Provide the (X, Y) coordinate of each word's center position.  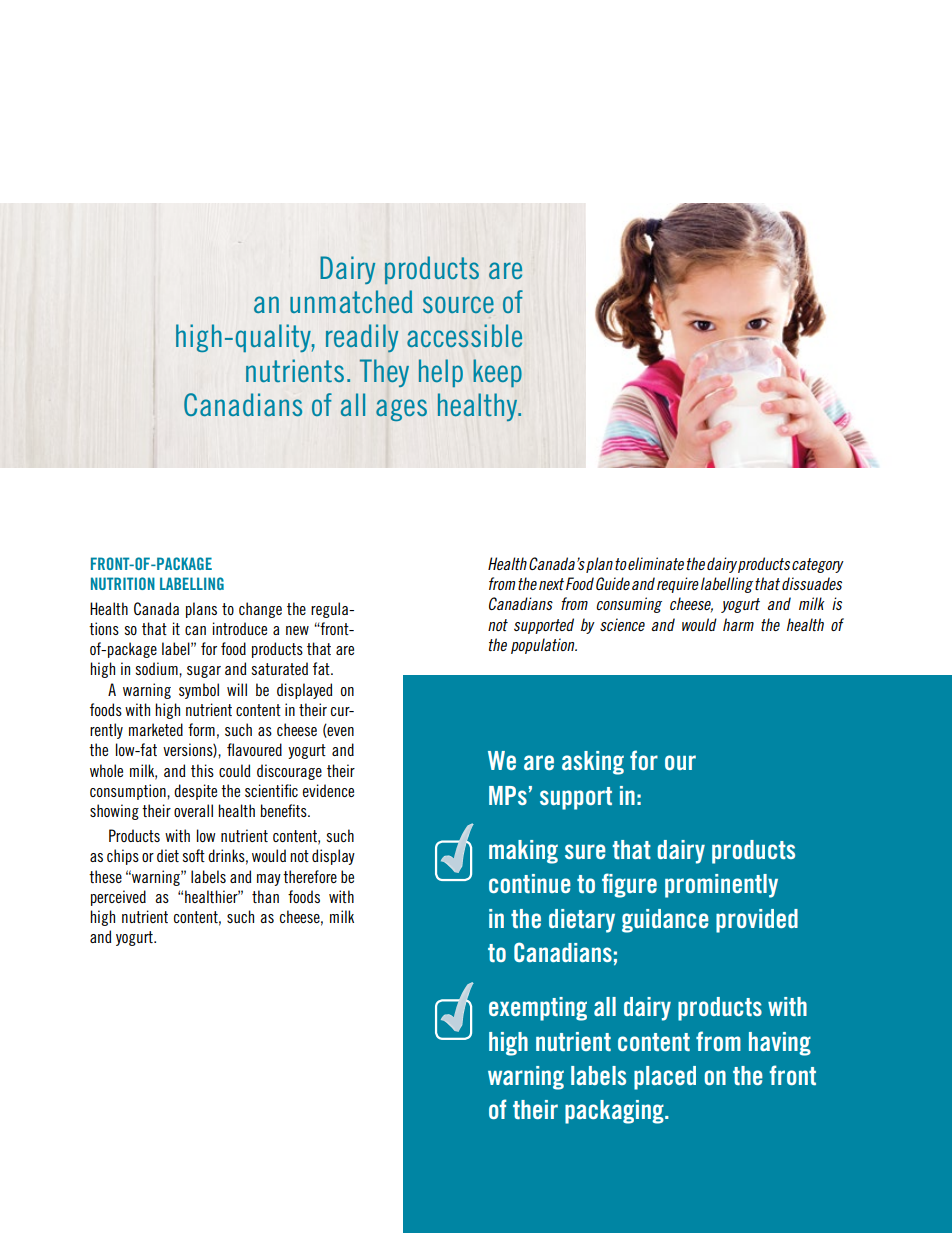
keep (497, 373)
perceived (118, 898)
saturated (279, 668)
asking (593, 763)
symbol (199, 691)
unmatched (351, 301)
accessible (464, 335)
